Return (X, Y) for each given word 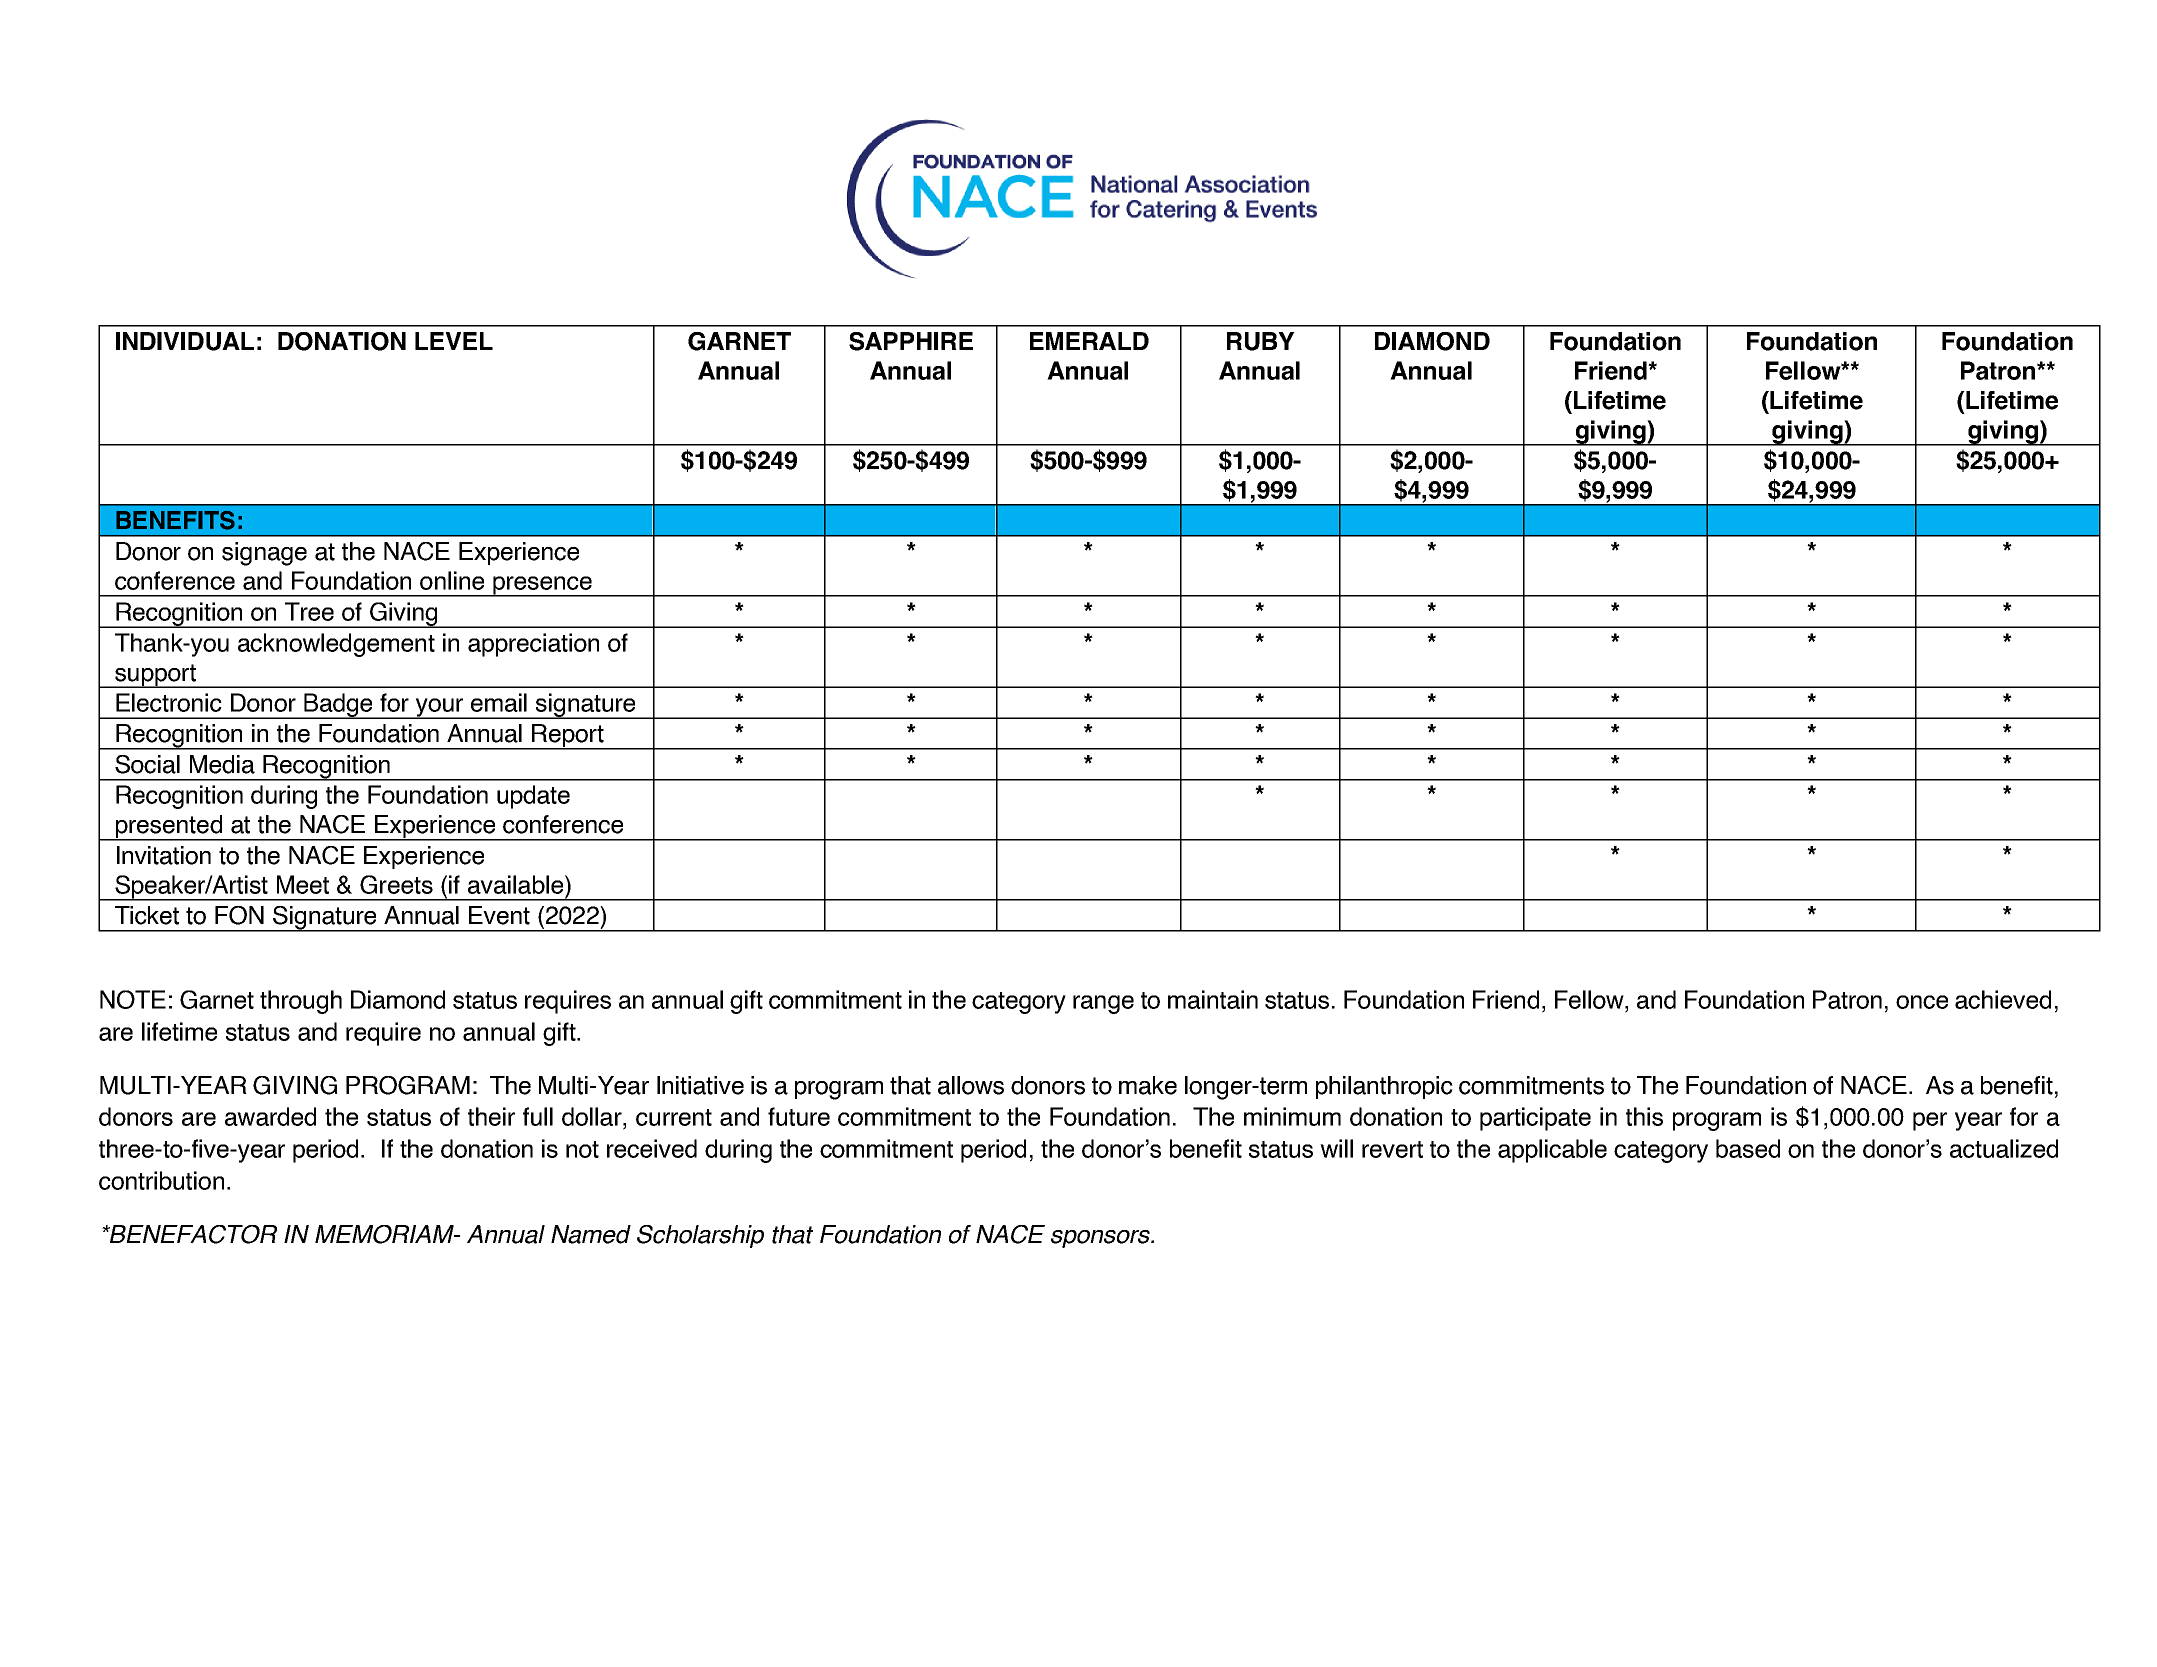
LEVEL (454, 341)
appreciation (533, 645)
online (452, 580)
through (301, 1002)
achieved (2003, 999)
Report (568, 737)
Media (222, 764)
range (1103, 1004)
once (1922, 1002)
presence (542, 586)
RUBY (1261, 341)
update (533, 797)
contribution (161, 1180)
